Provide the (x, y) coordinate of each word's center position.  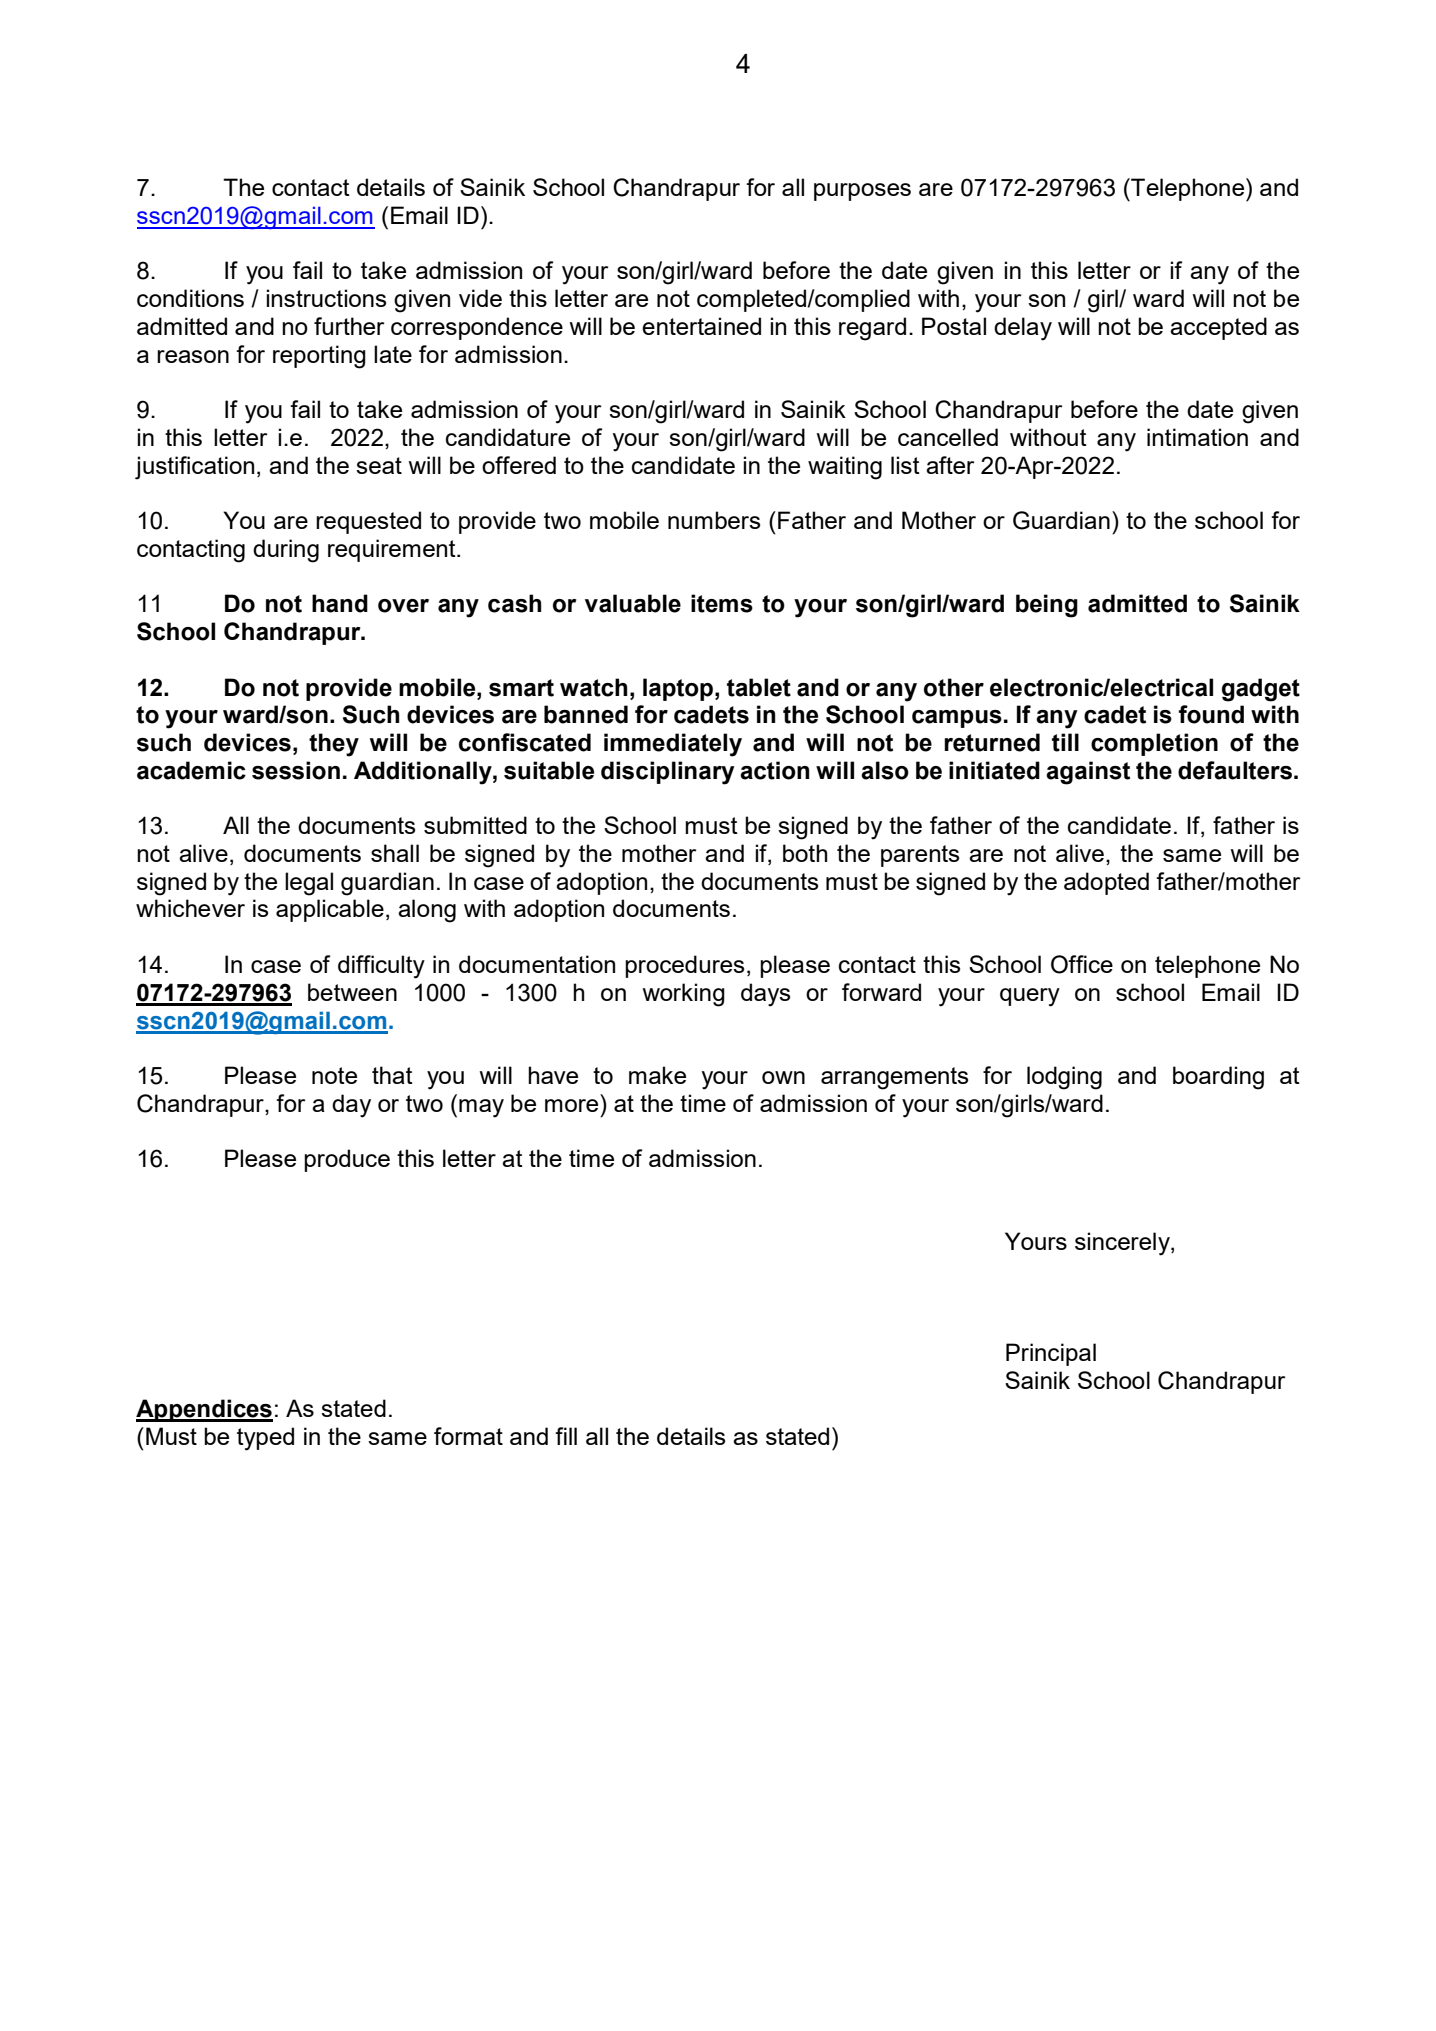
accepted (1218, 328)
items (722, 603)
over (403, 606)
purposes (862, 192)
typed (265, 1439)
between (352, 992)
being (1047, 606)
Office (1082, 964)
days (765, 995)
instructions (326, 298)
